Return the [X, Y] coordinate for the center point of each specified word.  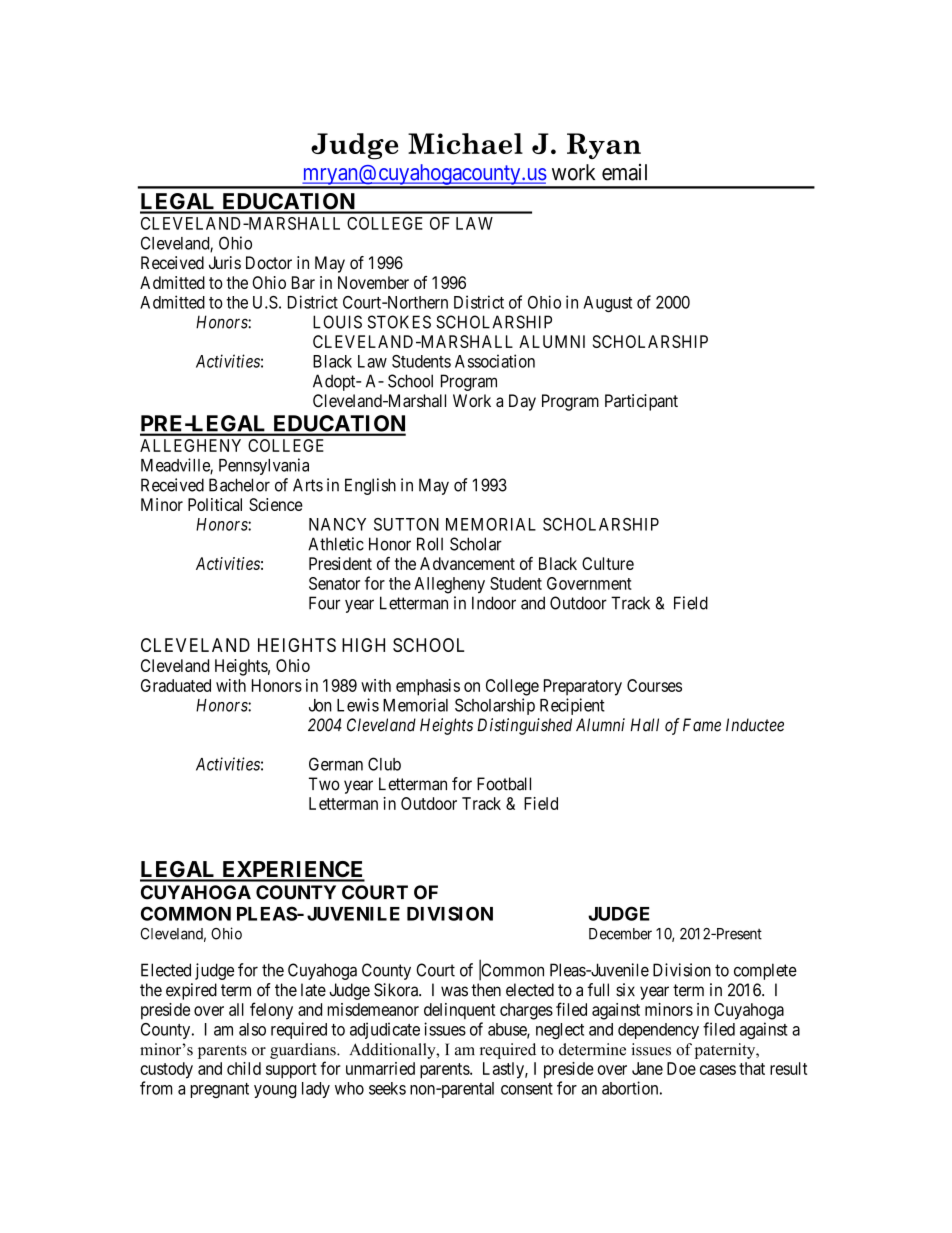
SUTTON [406, 524]
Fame [702, 725]
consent [527, 1089]
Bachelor [239, 485]
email [624, 172]
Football [504, 784]
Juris [225, 262]
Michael [465, 143]
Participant [641, 402]
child [244, 1068]
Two [324, 784]
